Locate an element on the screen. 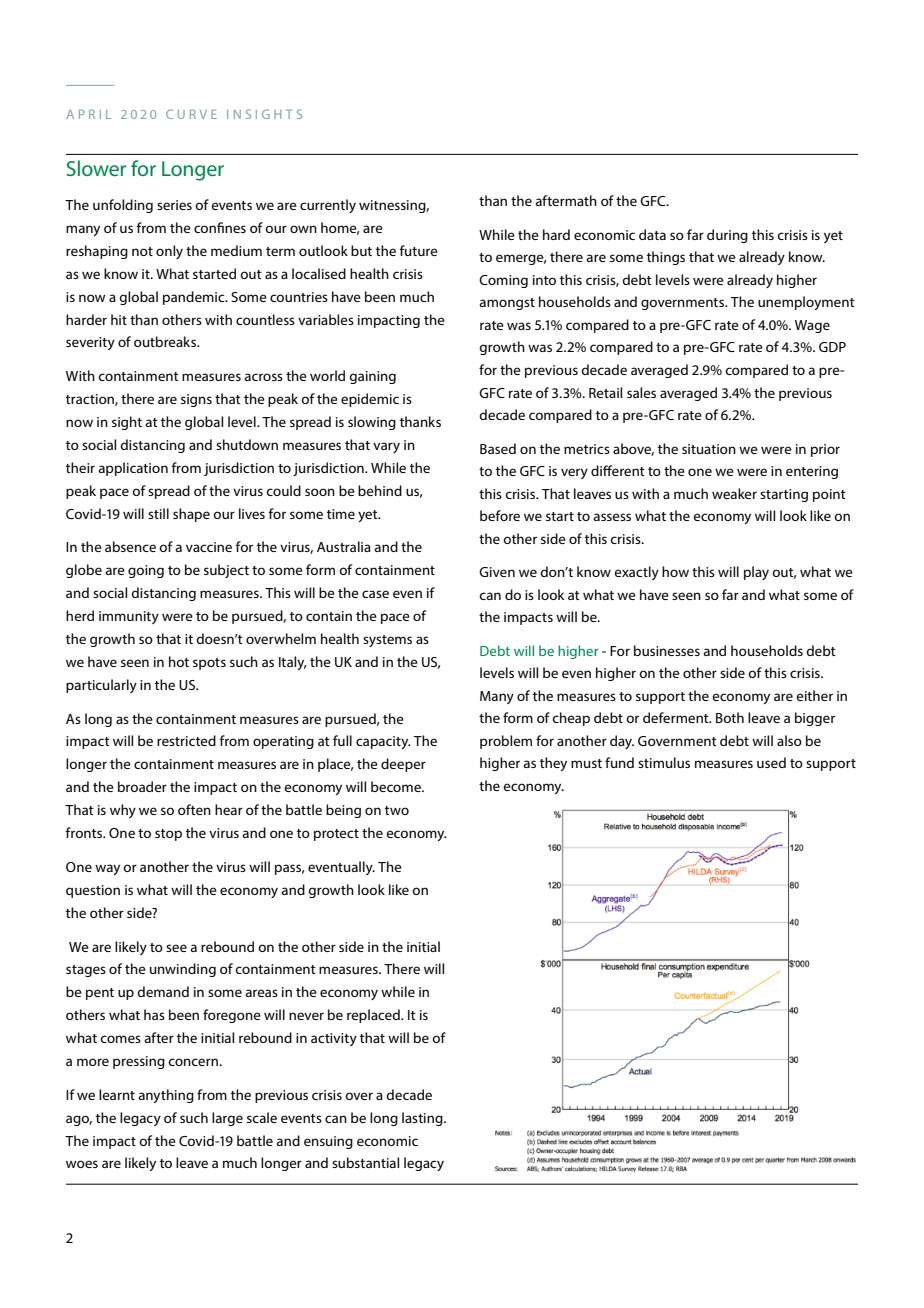 Image resolution: width=924 pixels, height=1308 pixels. systems is located at coordinates (387, 641).
